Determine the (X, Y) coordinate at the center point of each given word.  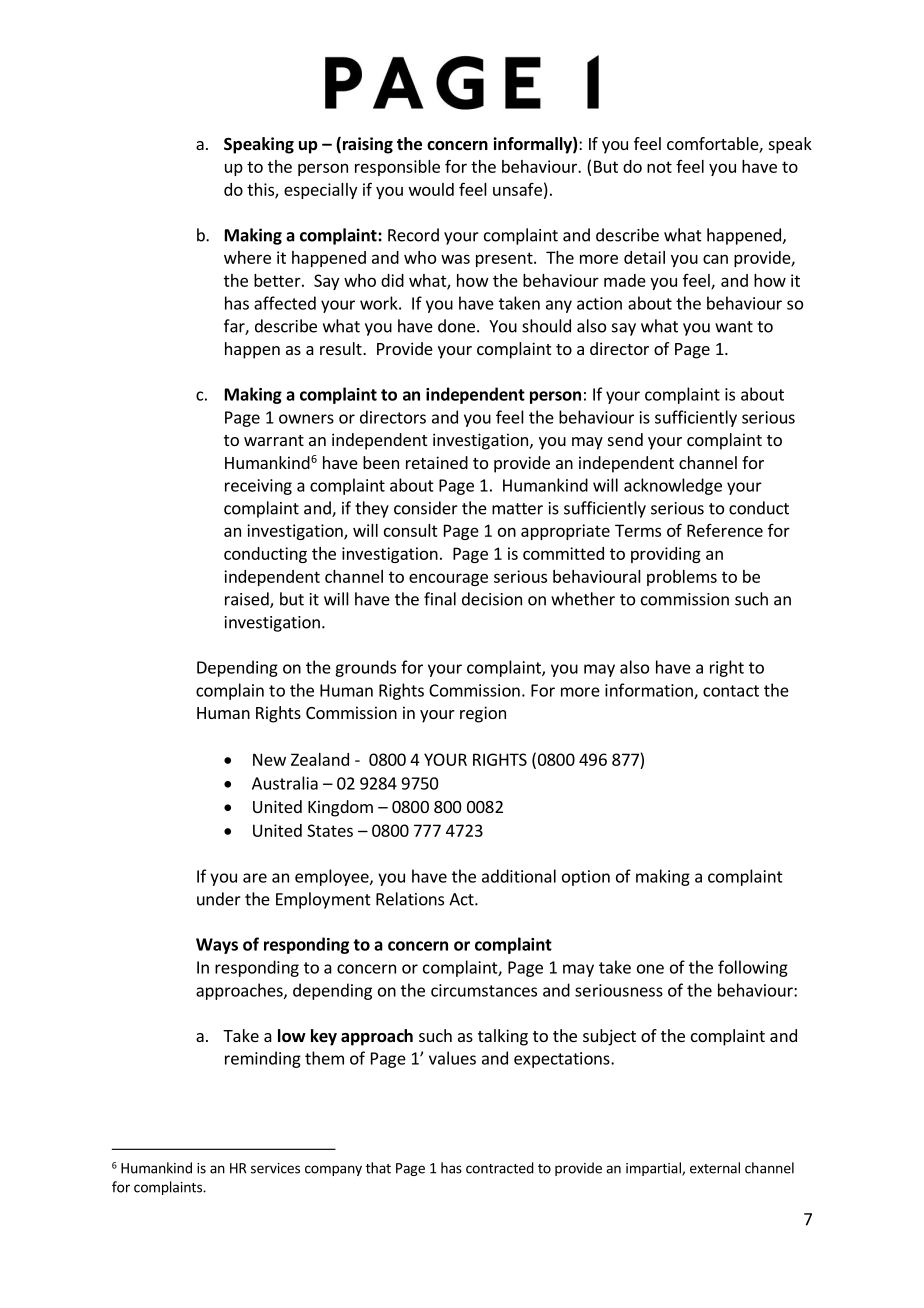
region (483, 714)
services (275, 1168)
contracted (500, 1168)
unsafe (517, 189)
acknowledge (673, 486)
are (255, 878)
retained (437, 462)
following (753, 968)
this (261, 190)
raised (248, 600)
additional (519, 876)
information (650, 691)
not (659, 167)
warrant (274, 440)
